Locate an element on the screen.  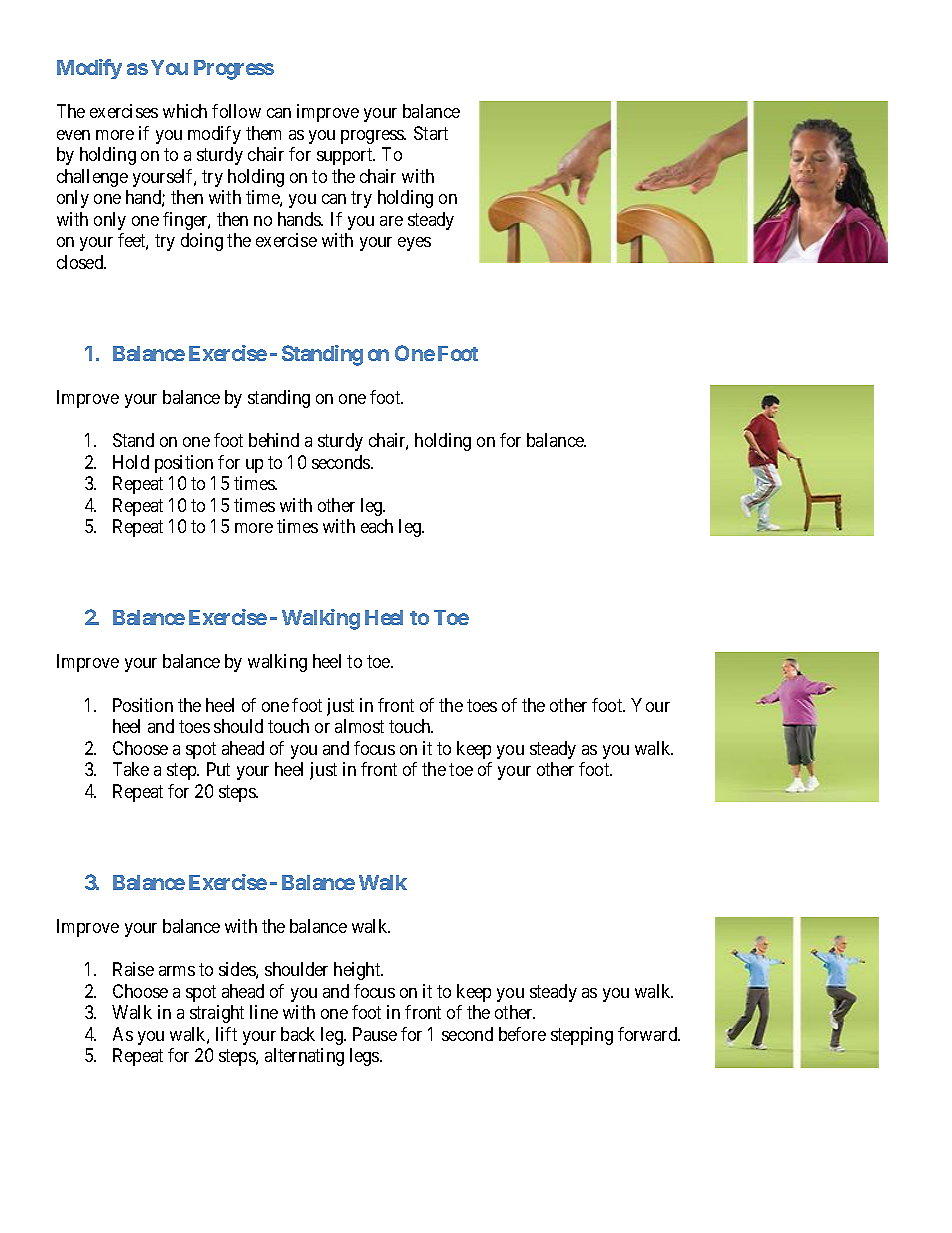
eyes is located at coordinates (414, 244).
